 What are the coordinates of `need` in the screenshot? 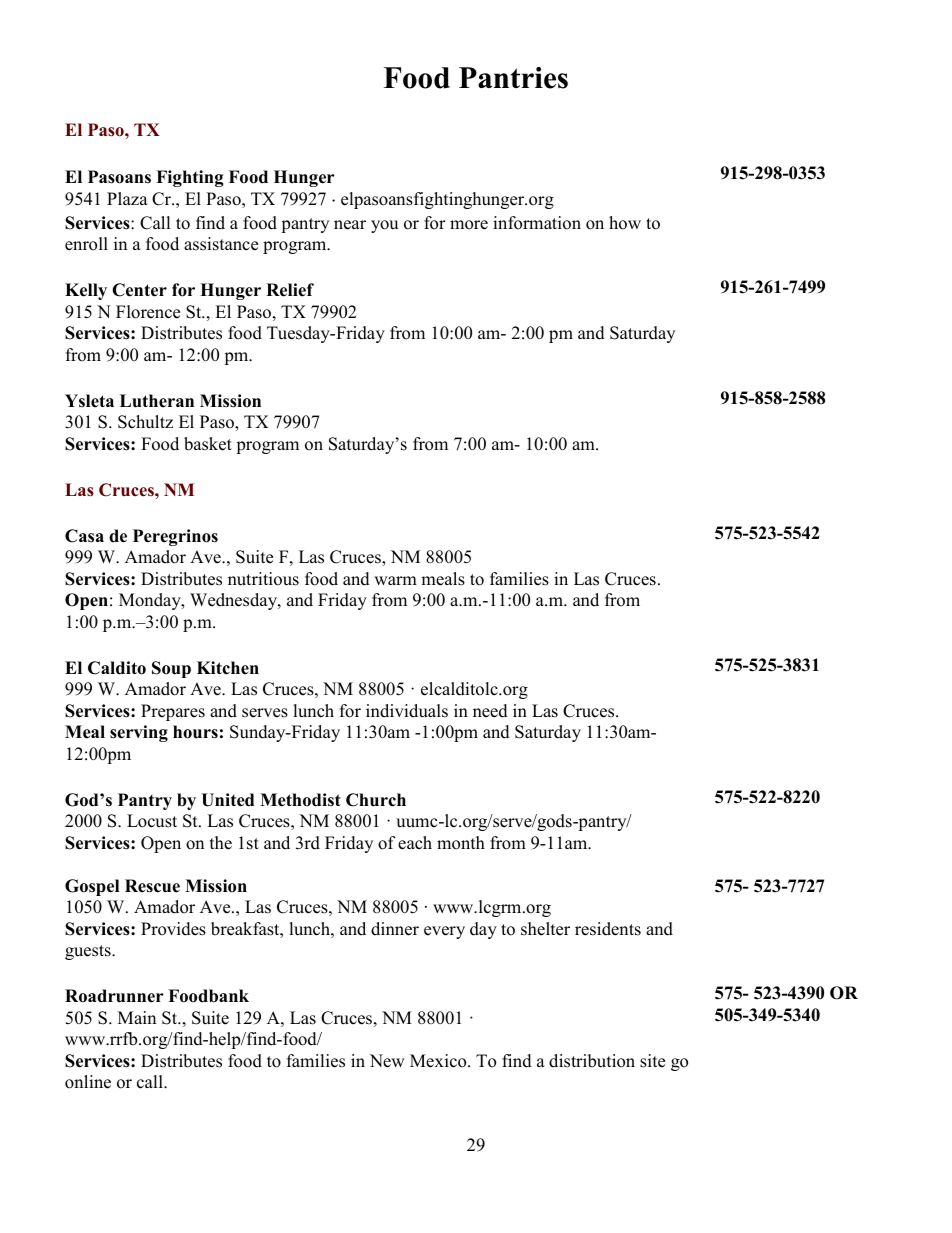 It's located at (490, 711).
